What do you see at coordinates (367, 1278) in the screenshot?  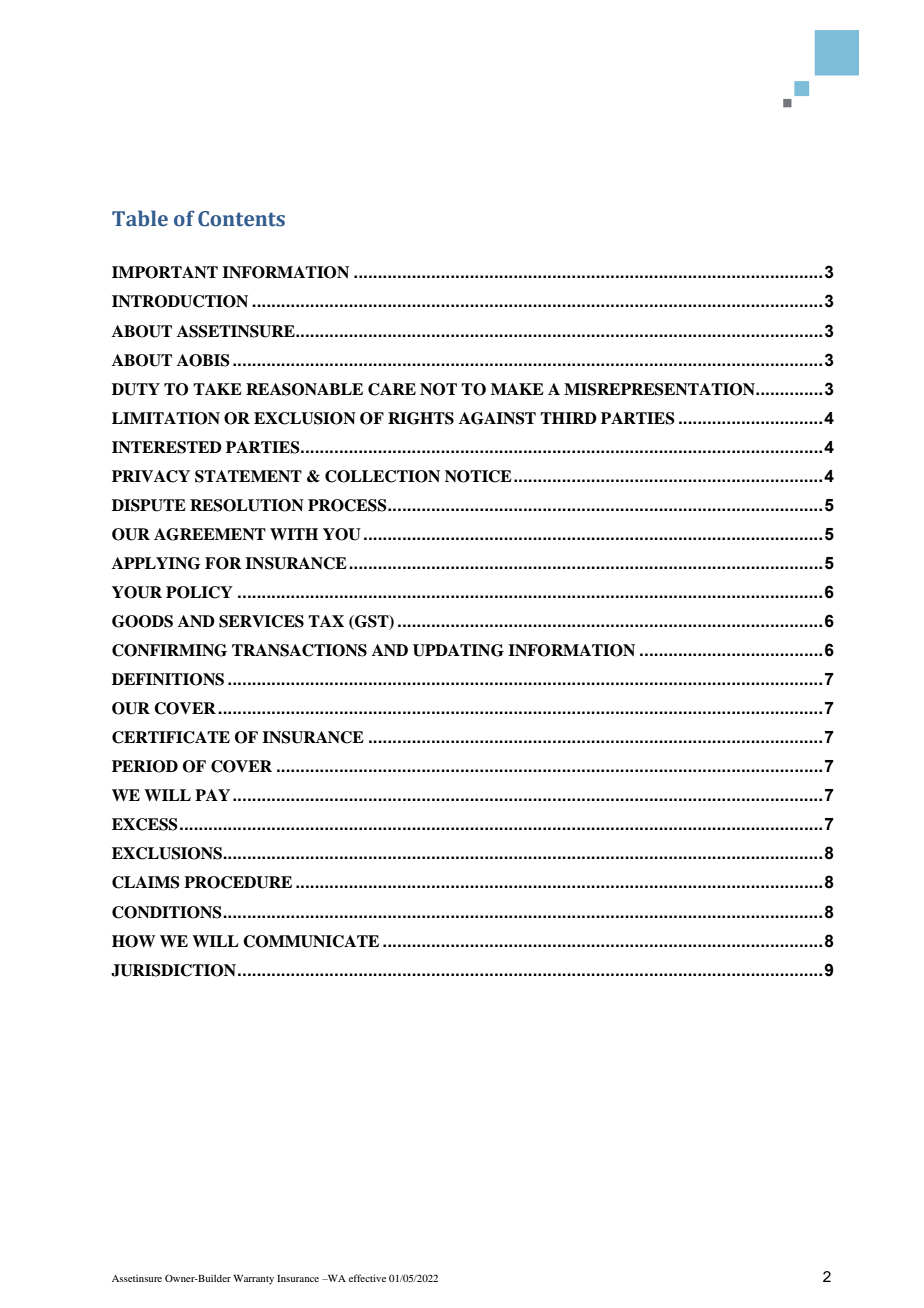 I see `effective` at bounding box center [367, 1278].
